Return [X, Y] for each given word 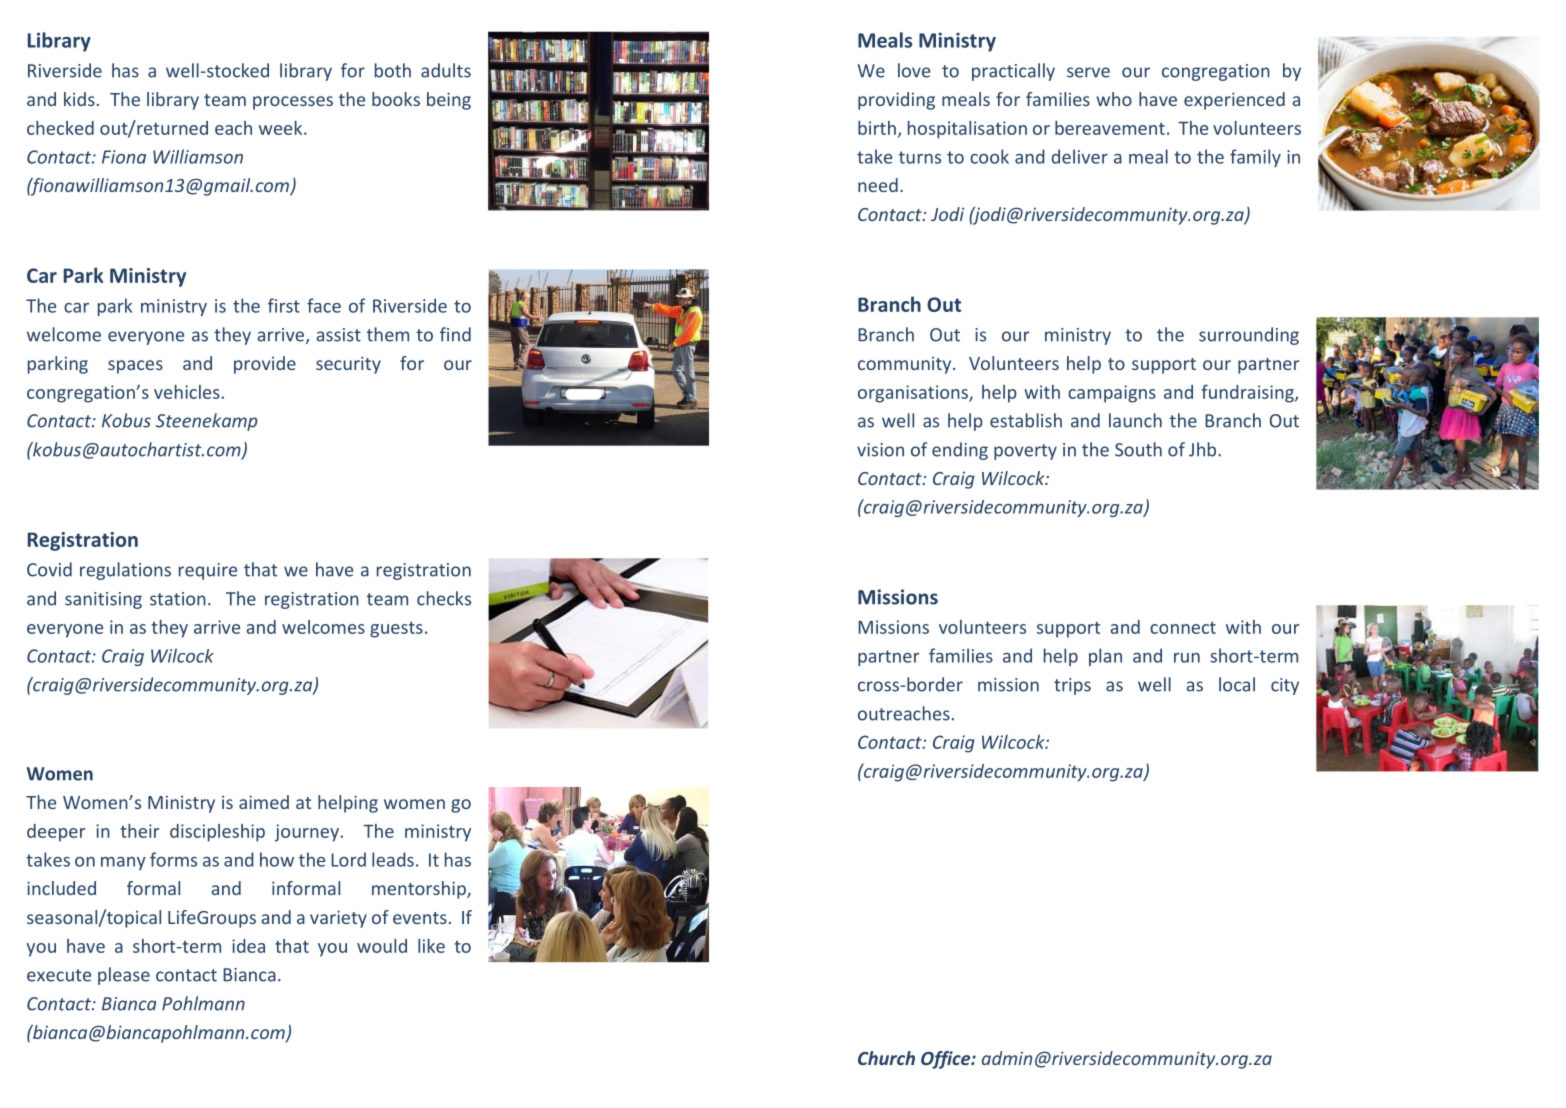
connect [1183, 628]
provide [265, 365]
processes [293, 103]
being [449, 101]
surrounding [1249, 336]
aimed [264, 802]
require [208, 571]
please [124, 976]
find [455, 334]
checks [444, 598]
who [1114, 99]
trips [1072, 686]
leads [393, 859]
